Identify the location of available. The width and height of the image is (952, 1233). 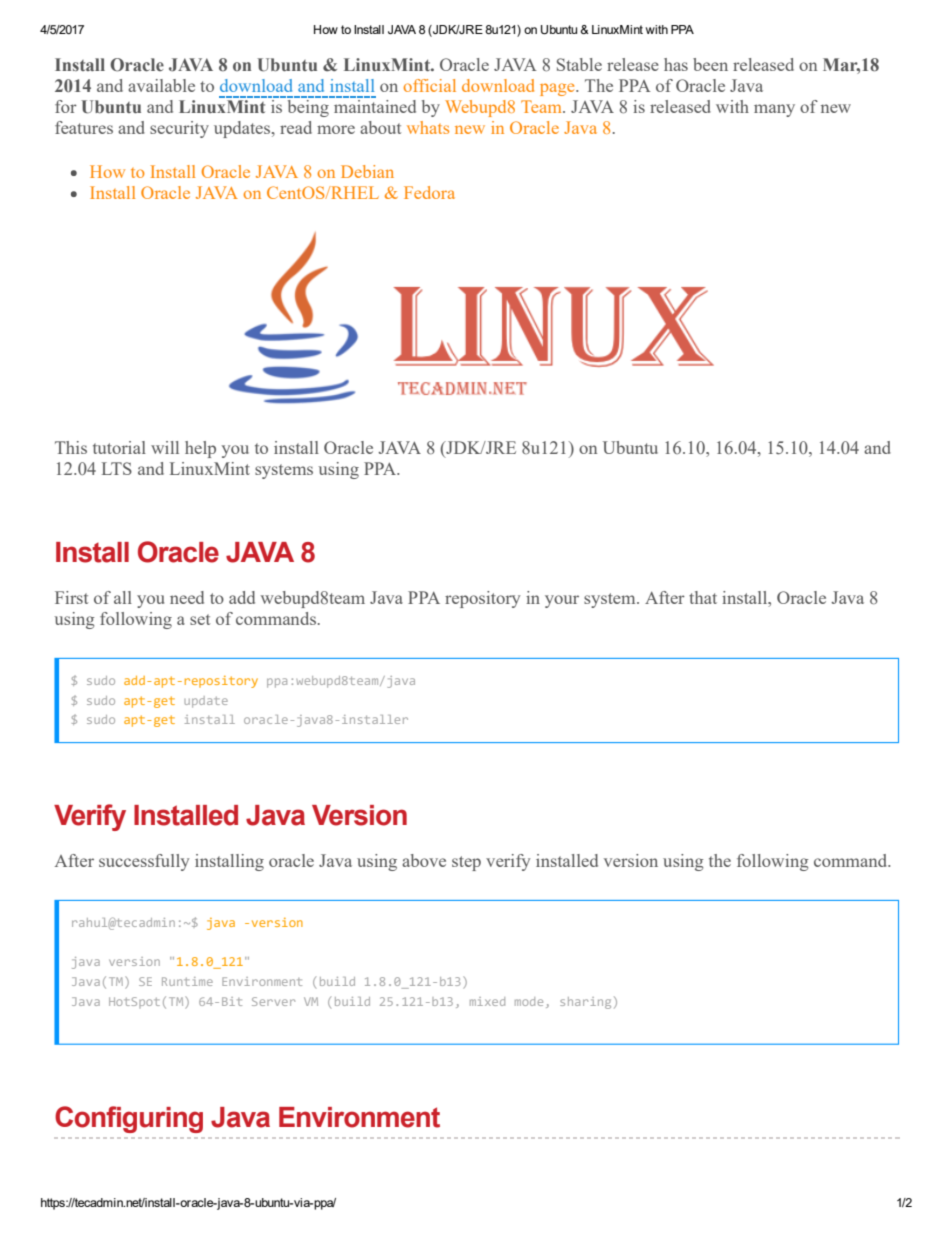
(161, 85).
